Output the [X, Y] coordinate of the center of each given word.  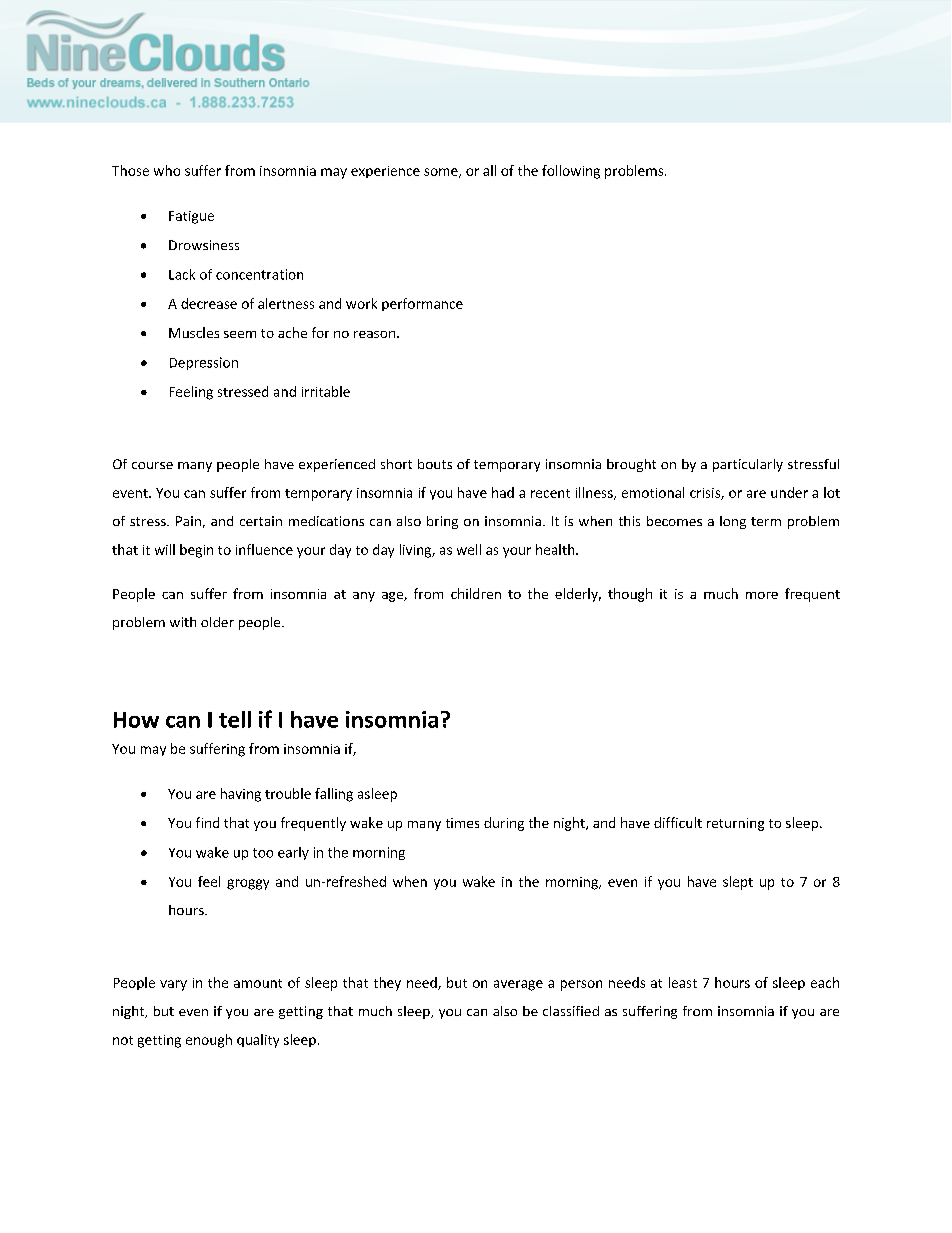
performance [422, 304]
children [476, 593]
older [217, 622]
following [571, 172]
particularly [748, 465]
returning [735, 824]
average [518, 985]
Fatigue [191, 217]
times [462, 823]
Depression [204, 363]
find [207, 822]
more [762, 595]
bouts [435, 464]
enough [209, 1041]
